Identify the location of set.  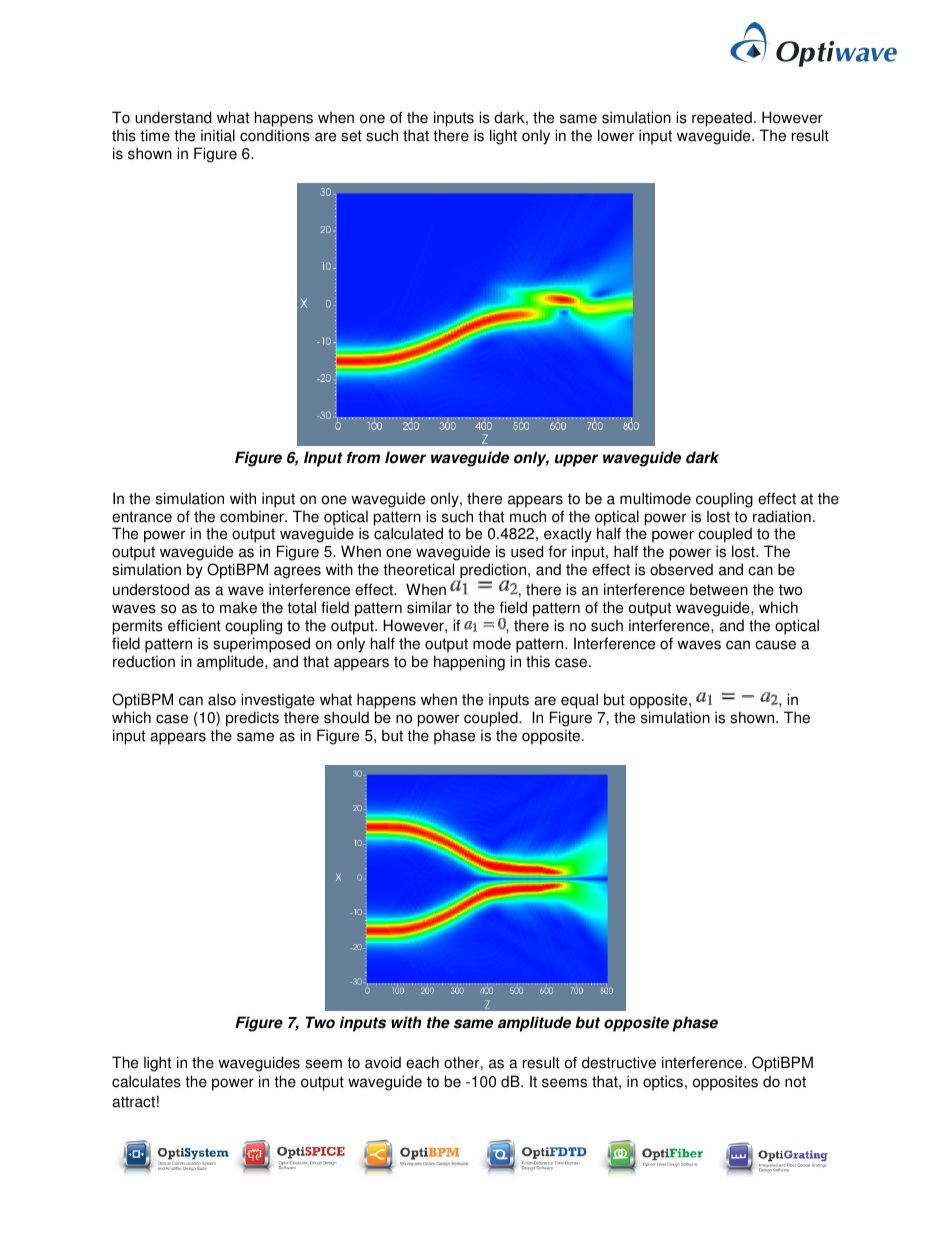
(351, 136).
